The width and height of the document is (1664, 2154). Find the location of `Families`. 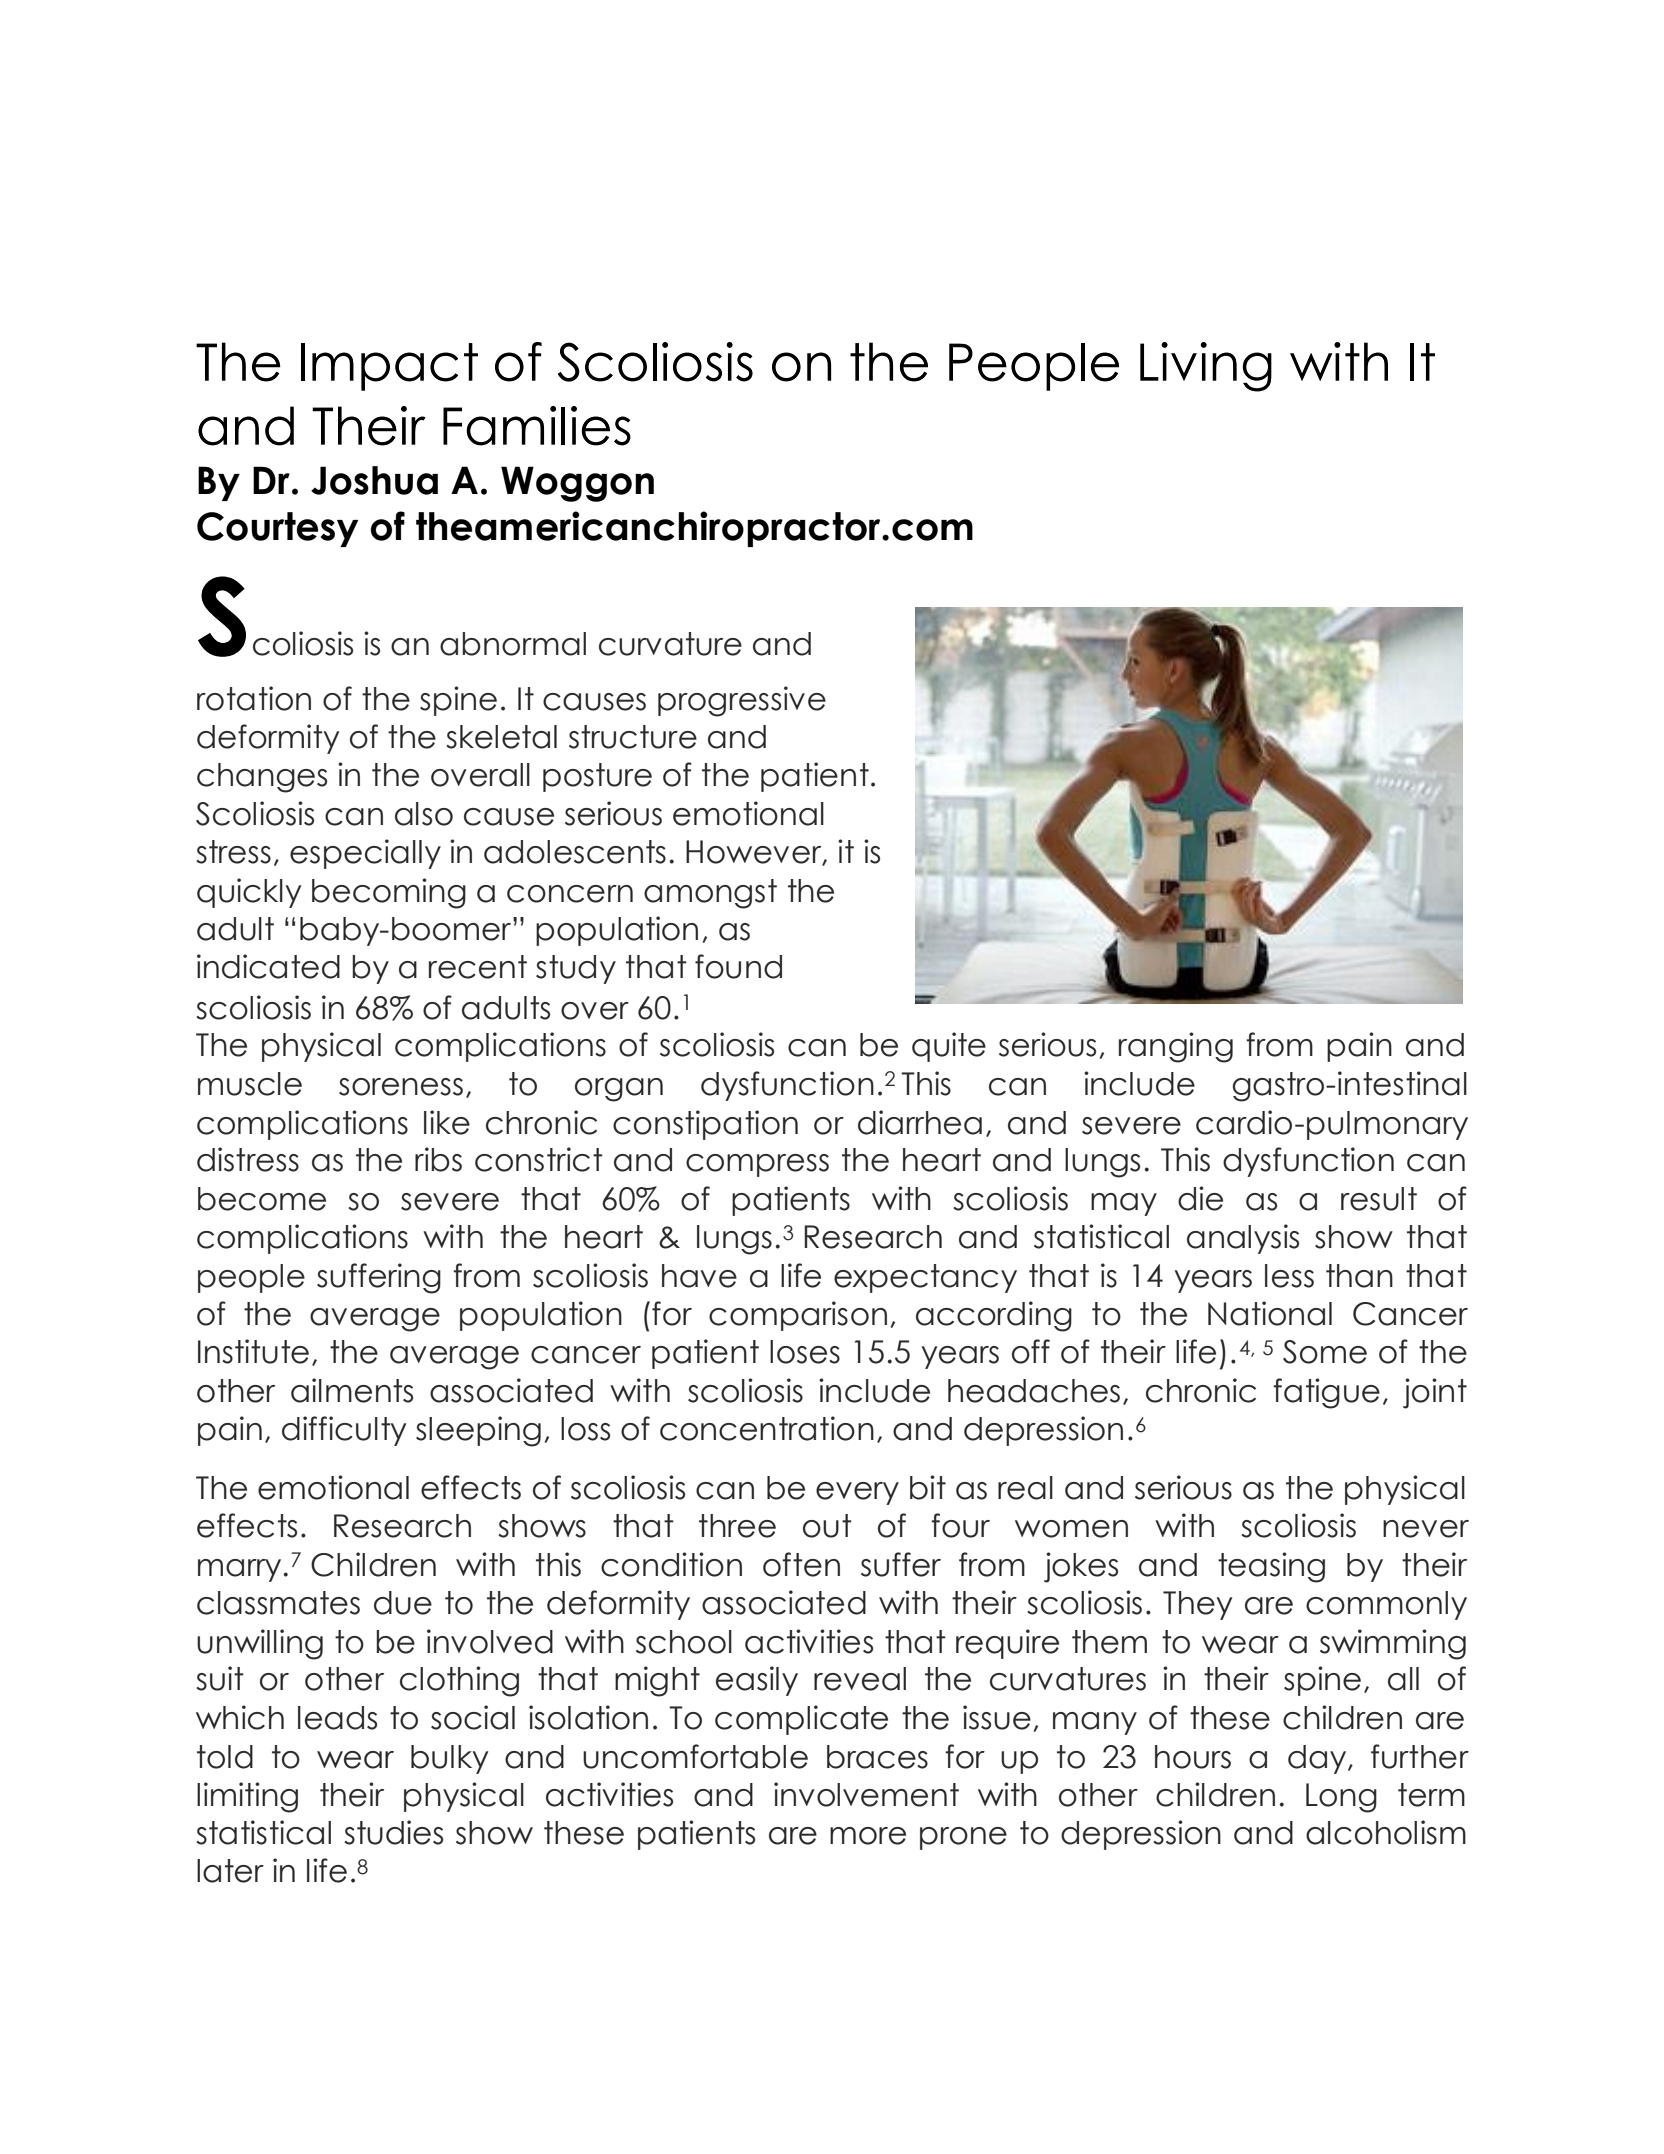

Families is located at coordinates (537, 426).
